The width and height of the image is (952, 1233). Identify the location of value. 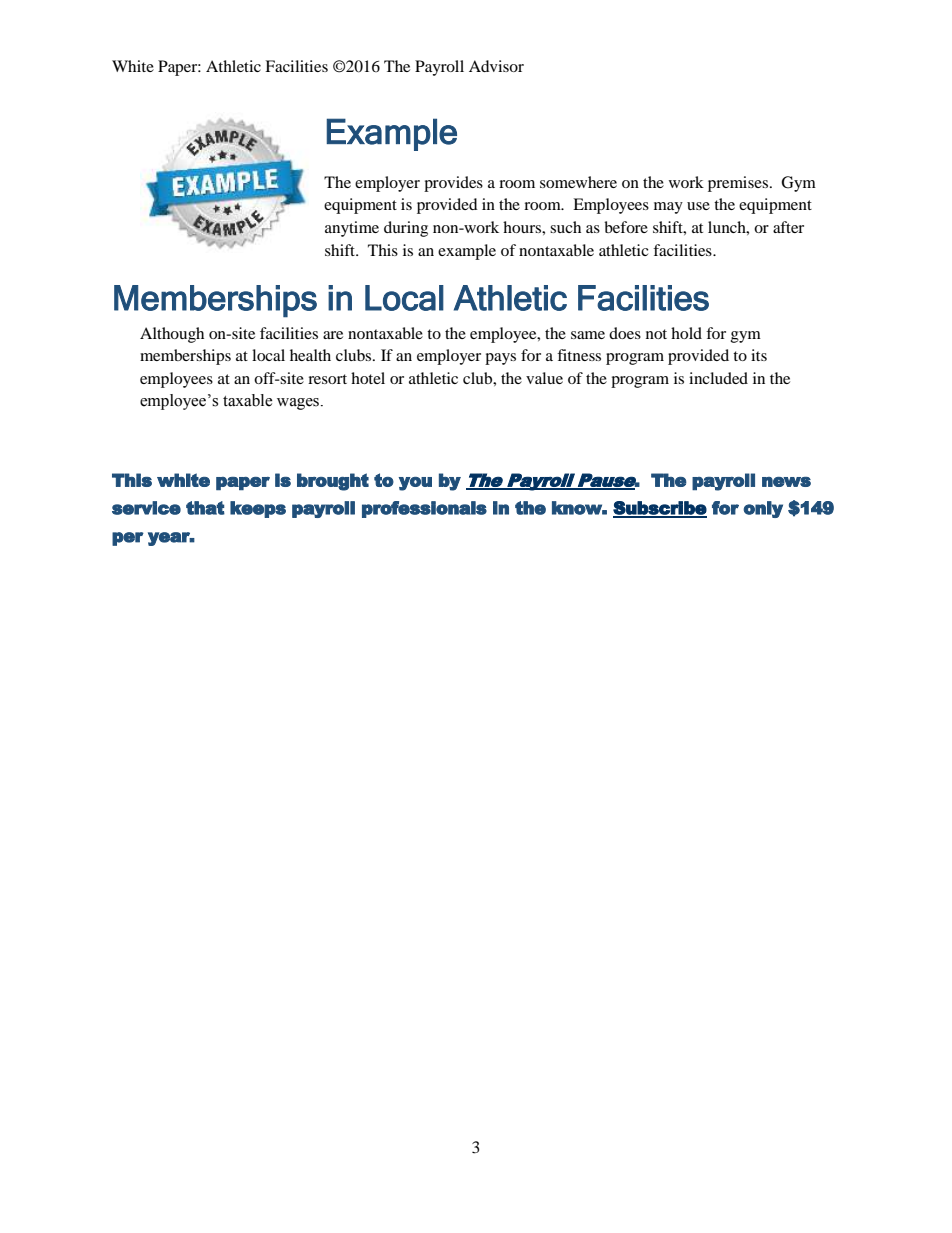
(544, 378).
